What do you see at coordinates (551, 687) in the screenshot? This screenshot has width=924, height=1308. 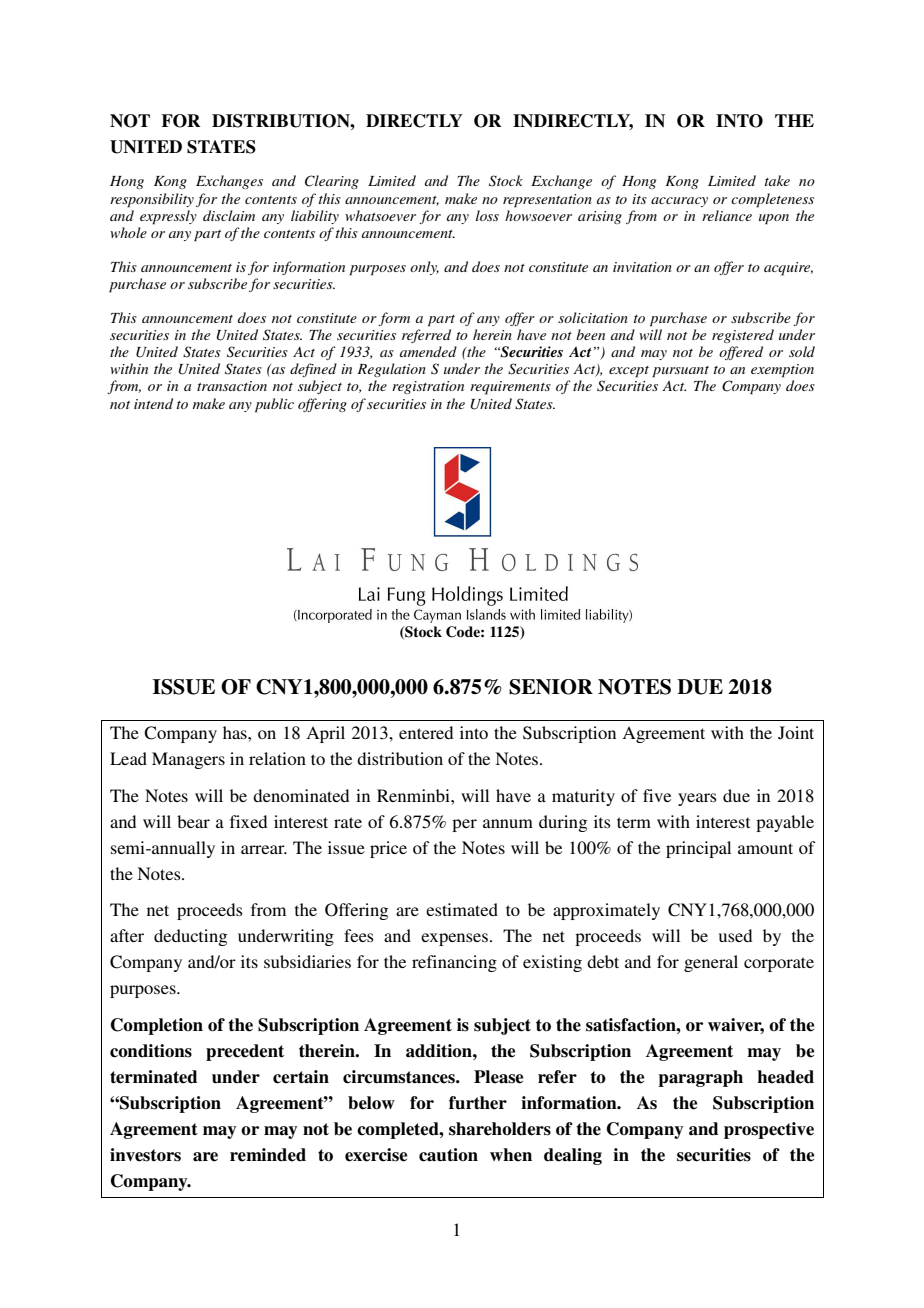 I see `SENIOR` at bounding box center [551, 687].
